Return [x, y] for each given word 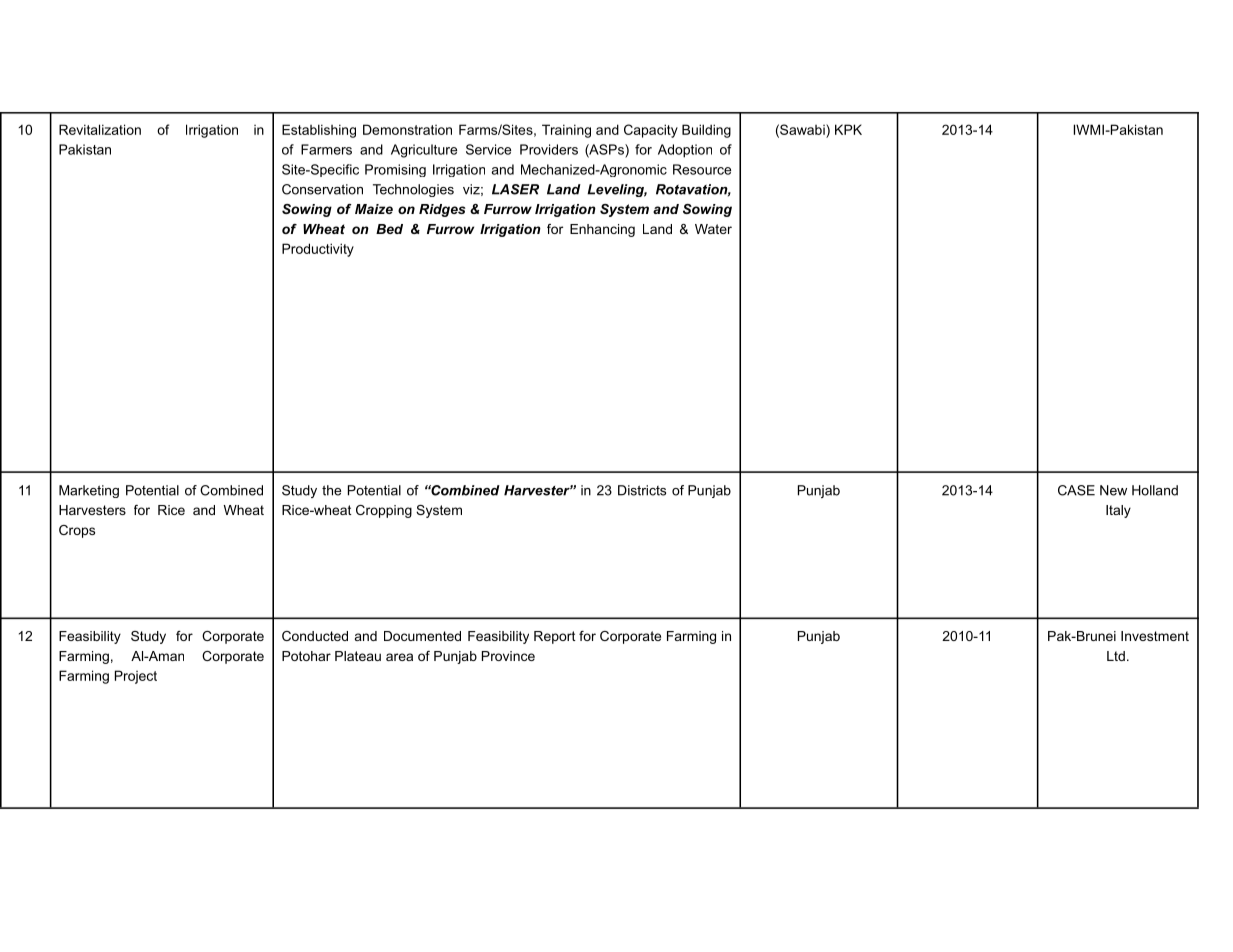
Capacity [651, 131]
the [331, 490]
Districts [642, 490]
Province [508, 656]
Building [706, 131]
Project [136, 677]
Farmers [326, 149]
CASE [1076, 490]
